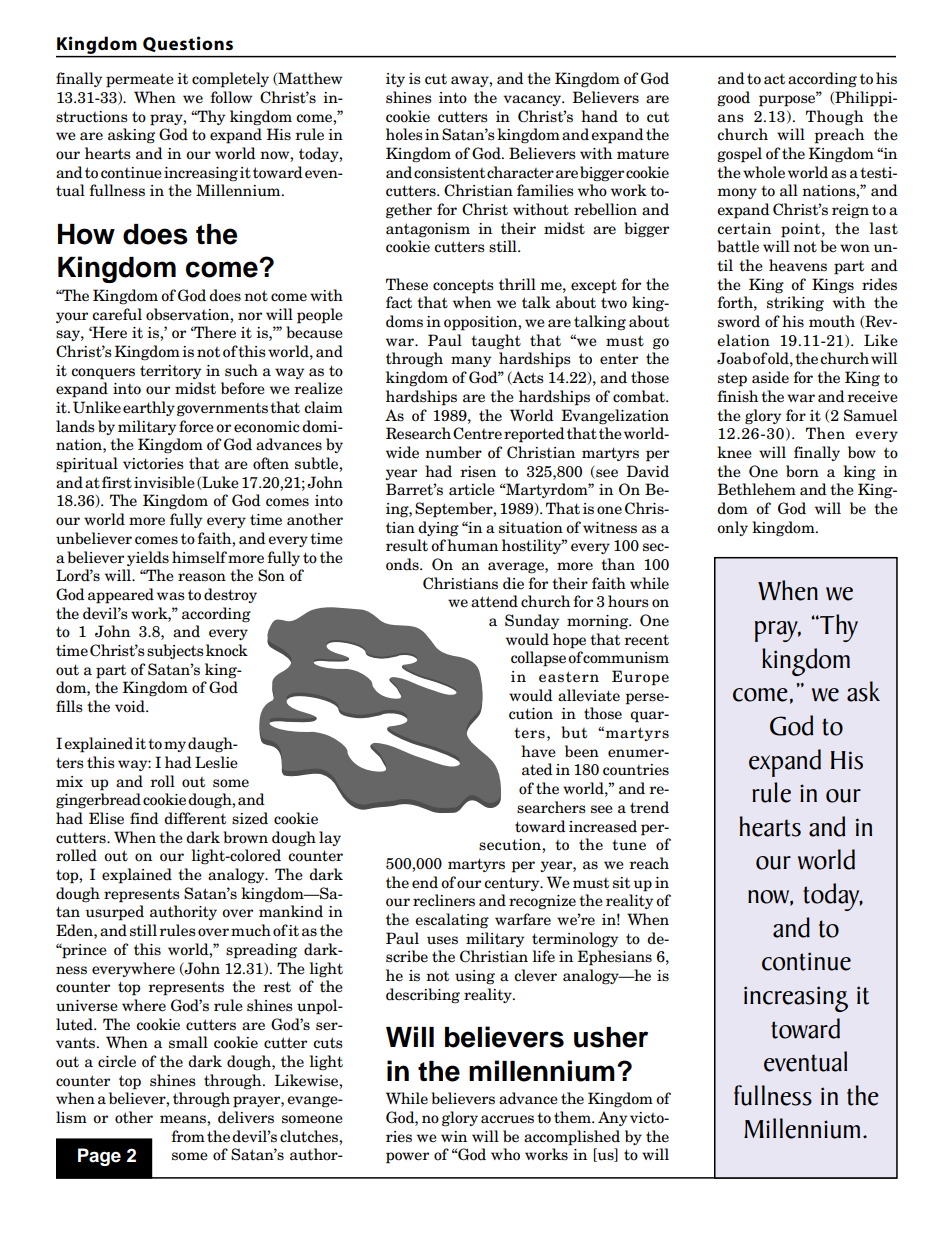 This screenshot has height=1233, width=952. I want to click on vacancy, so click(533, 100).
